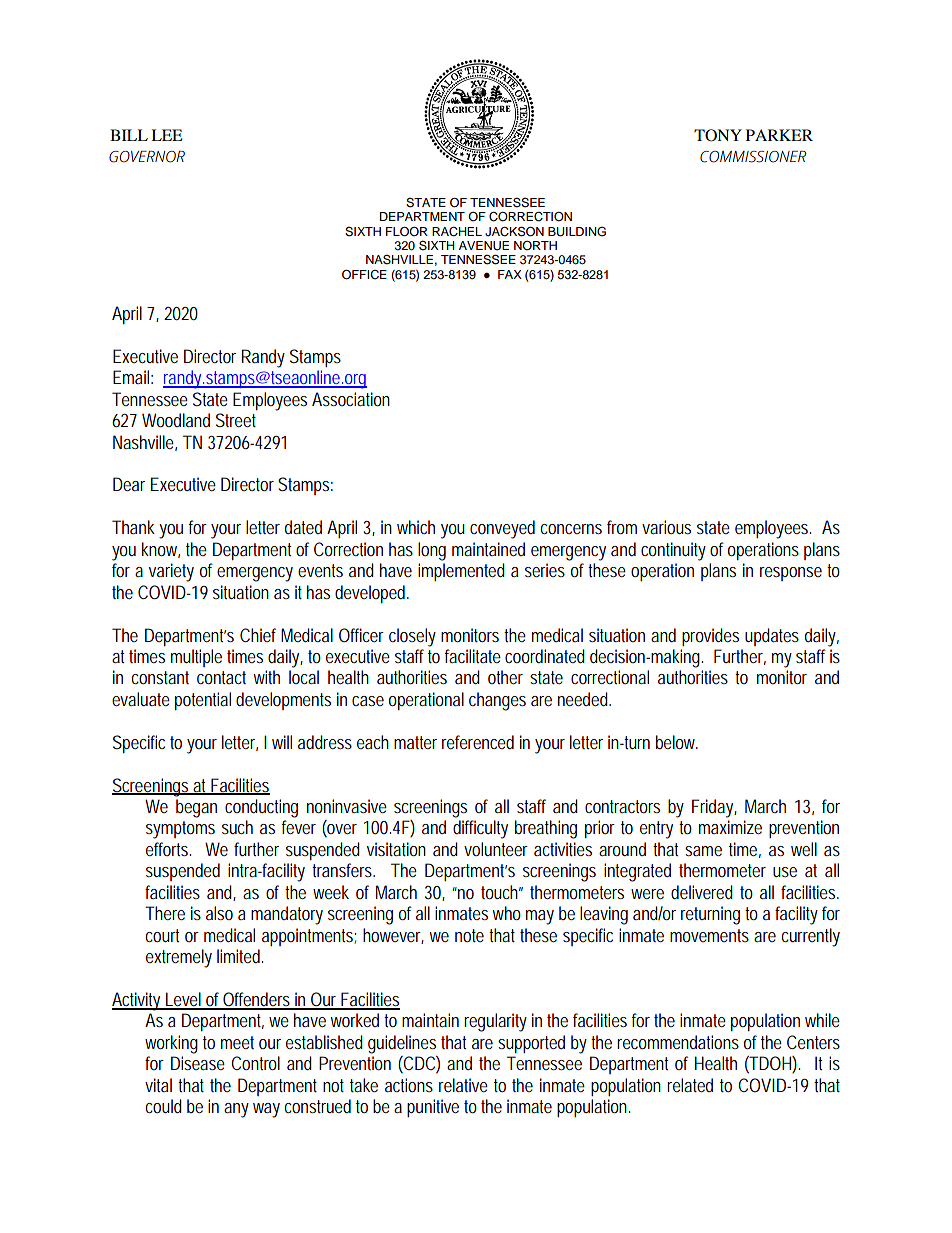 The width and height of the screenshot is (952, 1233). Describe the element at coordinates (473, 656) in the screenshot. I see `facilitate` at that location.
